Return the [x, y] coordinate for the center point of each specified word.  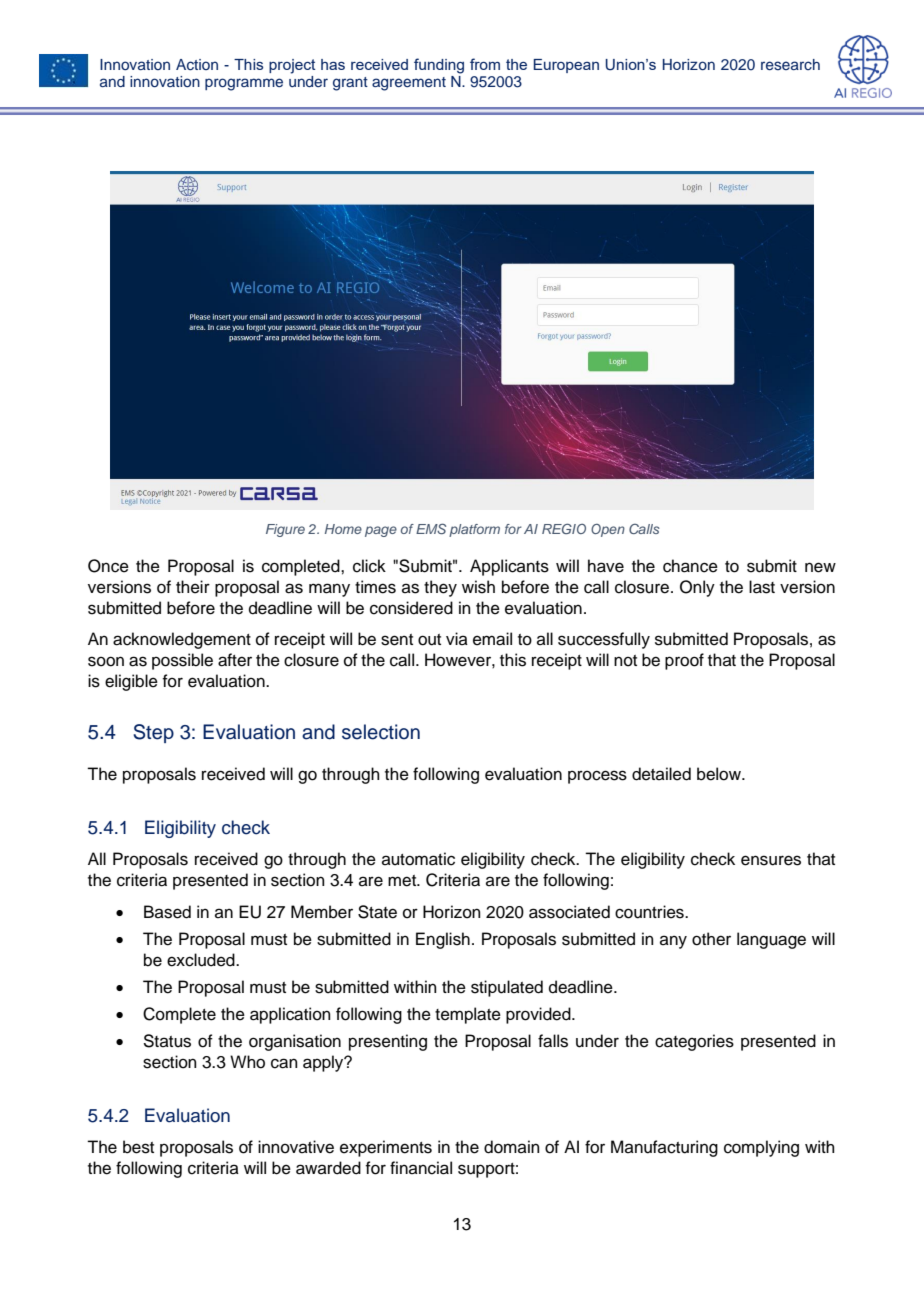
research [790, 64]
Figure [285, 530]
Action [197, 65]
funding [439, 66]
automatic [418, 859]
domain [512, 1147]
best [138, 1147]
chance [690, 566]
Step [153, 733]
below [720, 774]
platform [474, 530]
